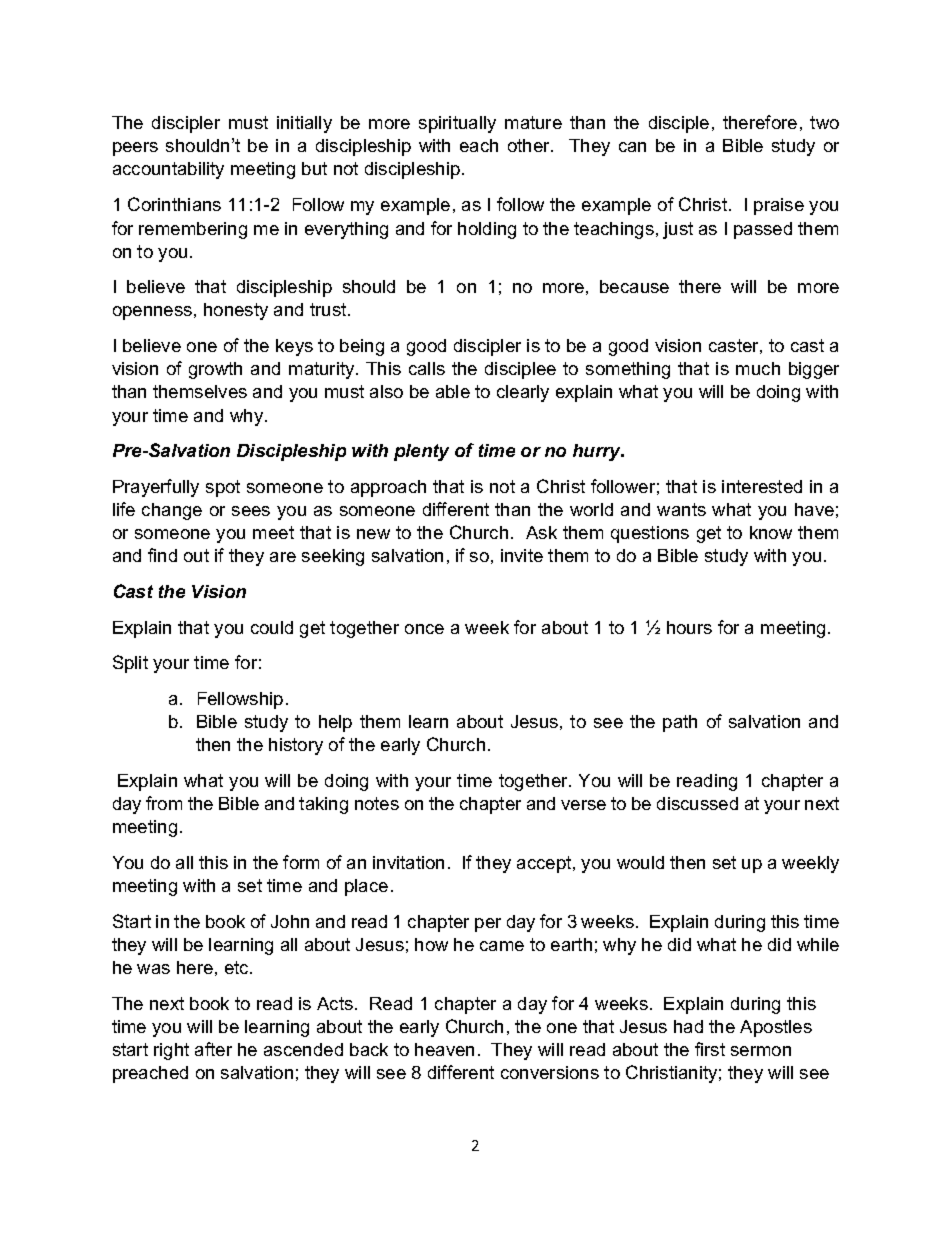 This document has height=1233, width=952. Describe the element at coordinates (168, 170) in the document. I see `accountability` at that location.
